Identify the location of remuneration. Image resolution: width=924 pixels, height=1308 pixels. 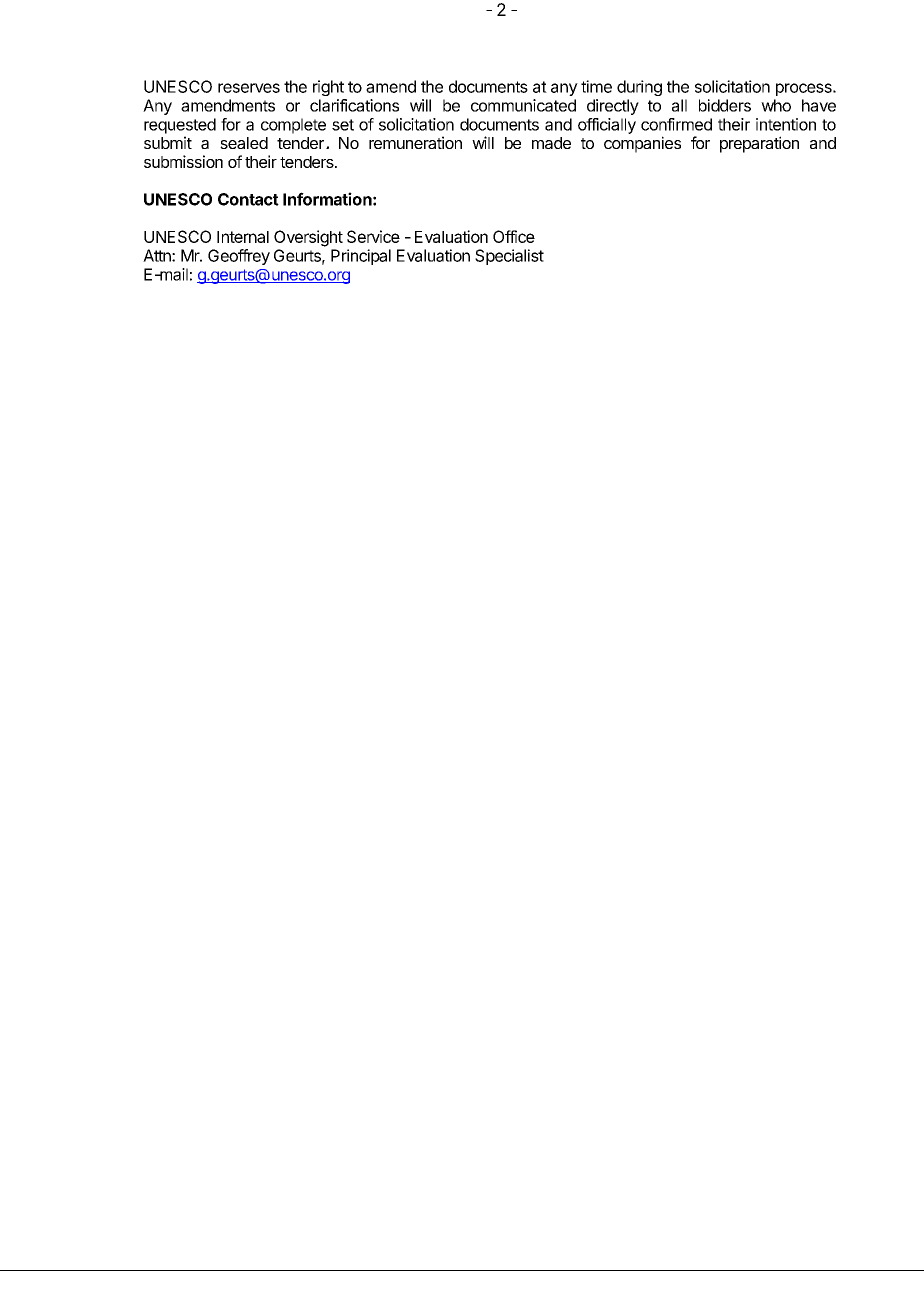
(415, 142).
